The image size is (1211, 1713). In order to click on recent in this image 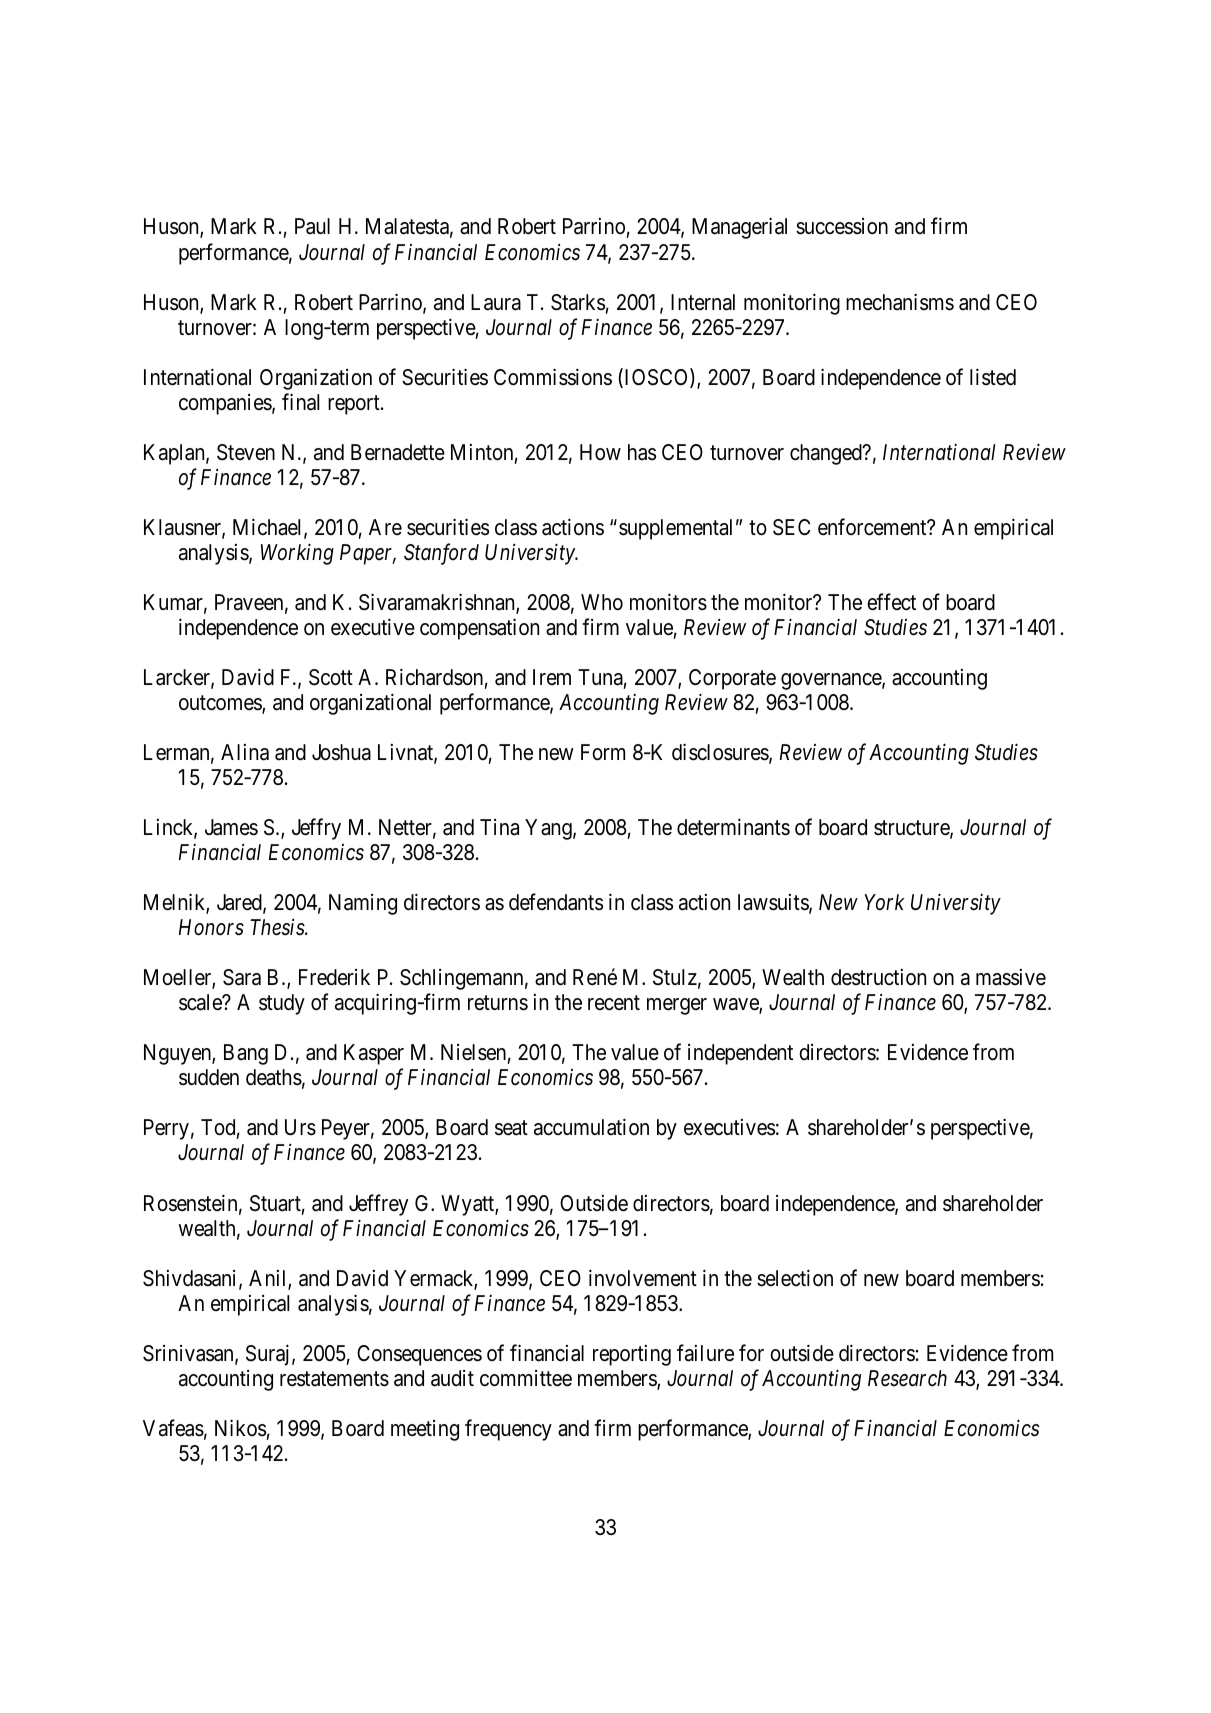, I will do `click(614, 1003)`.
